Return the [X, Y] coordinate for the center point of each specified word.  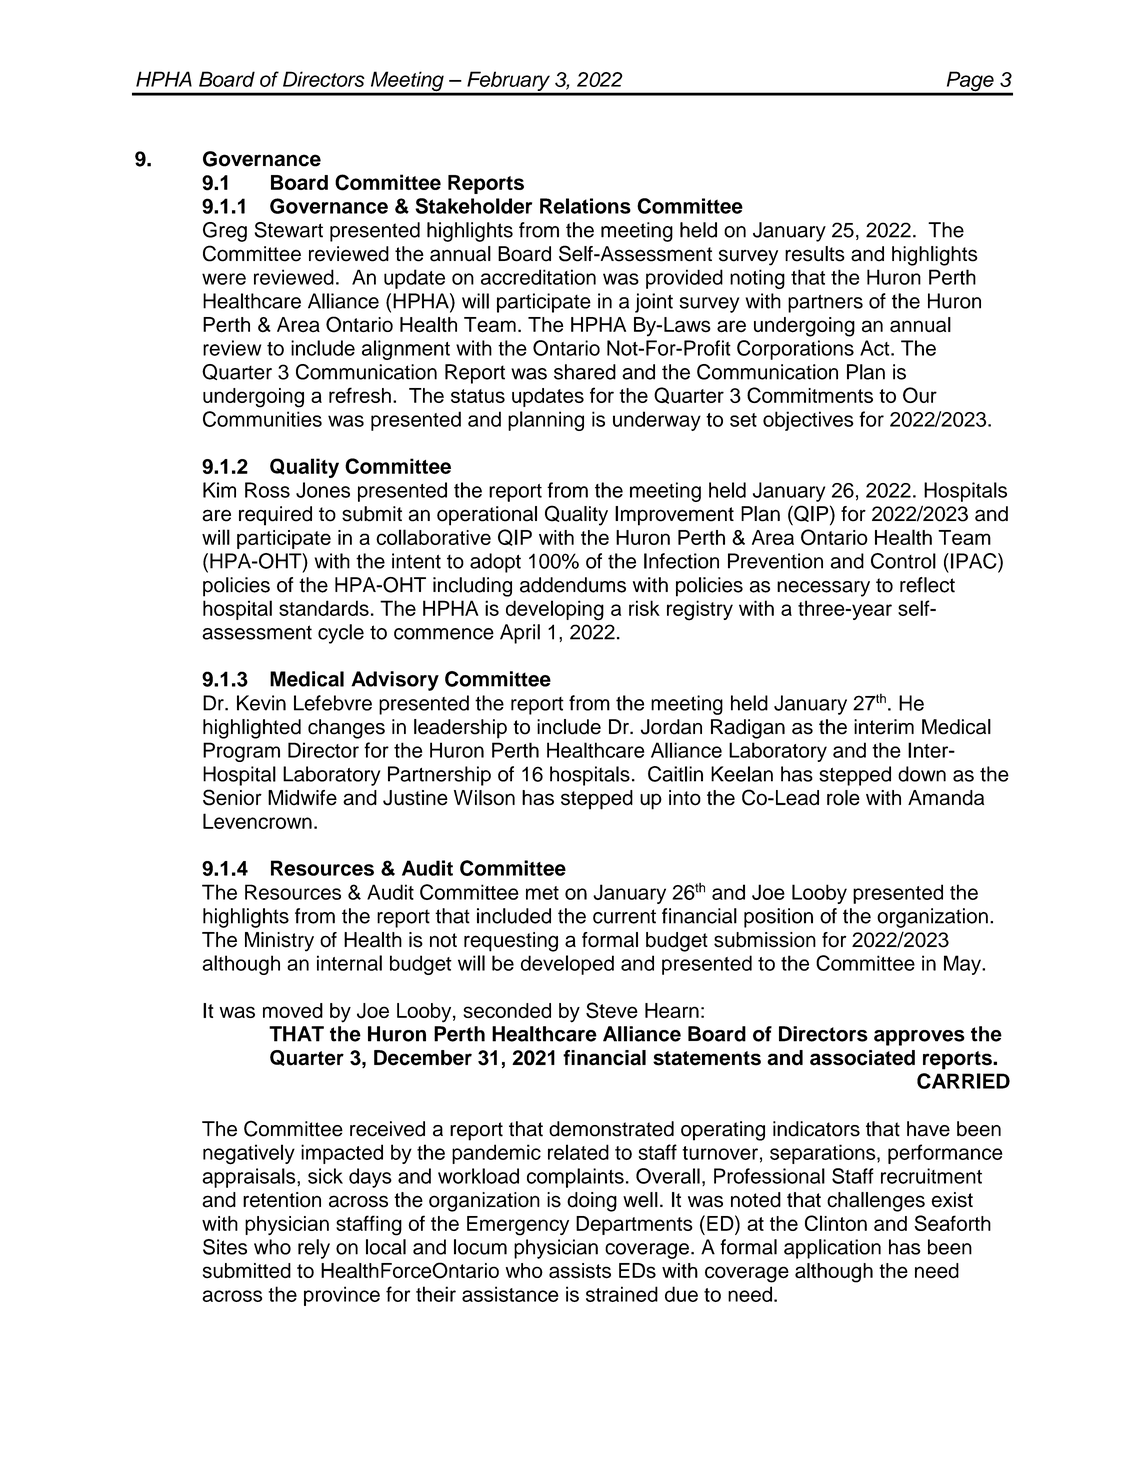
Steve [612, 1010]
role [843, 798]
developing [555, 610]
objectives [808, 421]
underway [657, 421]
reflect [927, 585]
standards [324, 608]
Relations [585, 206]
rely [314, 1249]
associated [862, 1058]
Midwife [302, 798]
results [815, 254]
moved [293, 1010]
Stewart [289, 230]
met [542, 893]
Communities [262, 419]
